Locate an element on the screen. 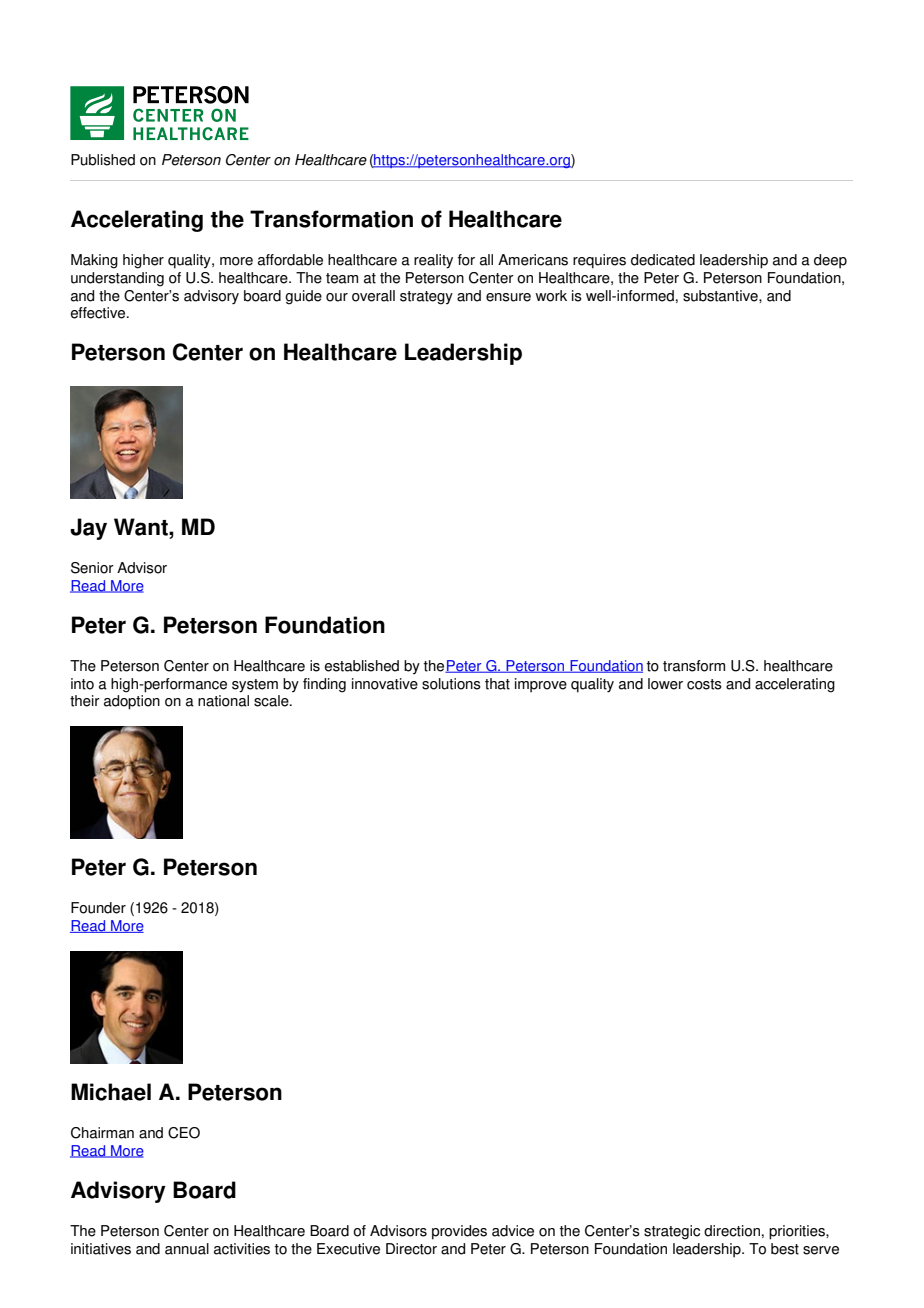  Published is located at coordinates (103, 160).
